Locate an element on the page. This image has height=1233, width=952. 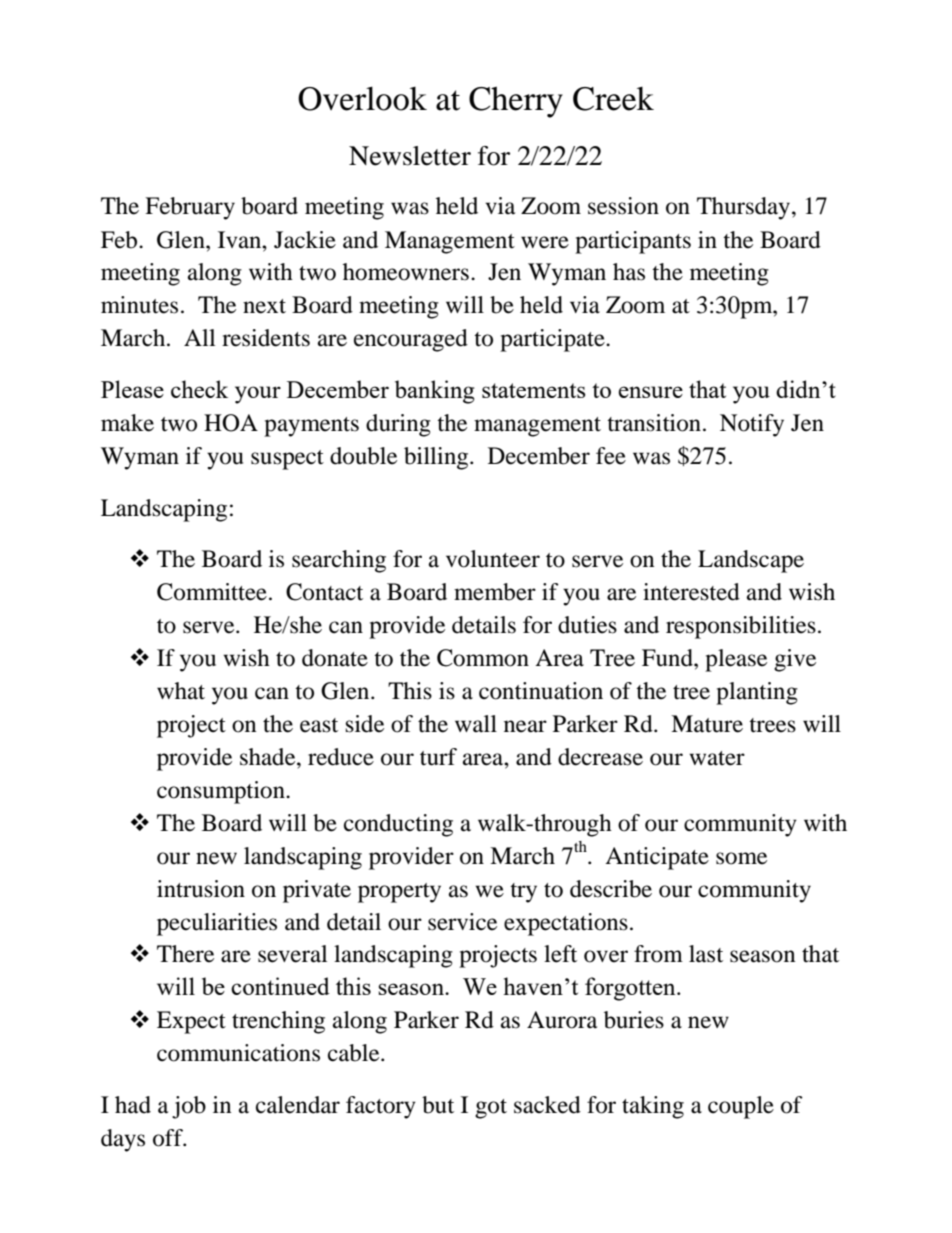
ensure is located at coordinates (650, 392).
